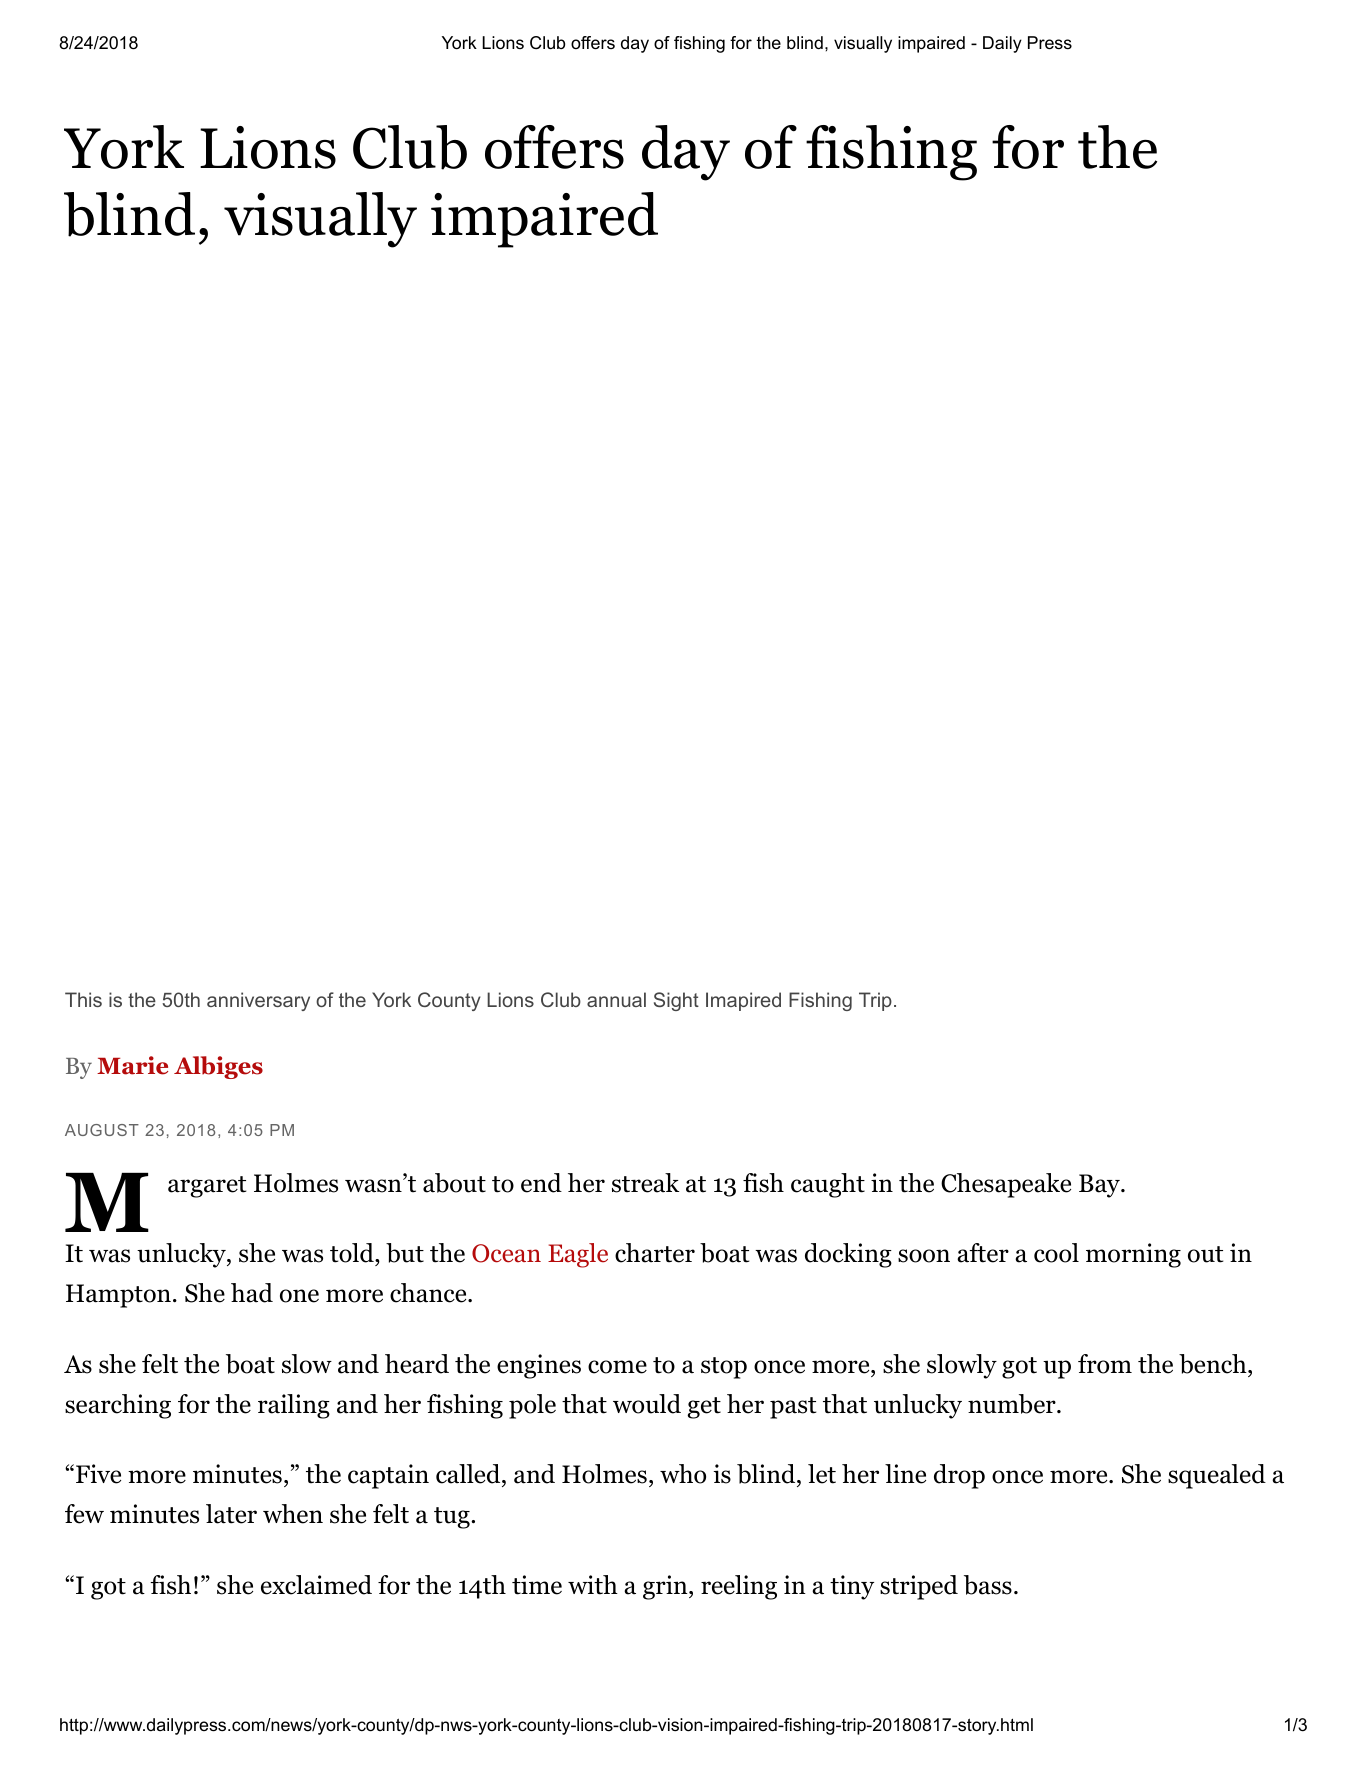 The height and width of the screenshot is (1769, 1367). I want to click on streak, so click(645, 1183).
